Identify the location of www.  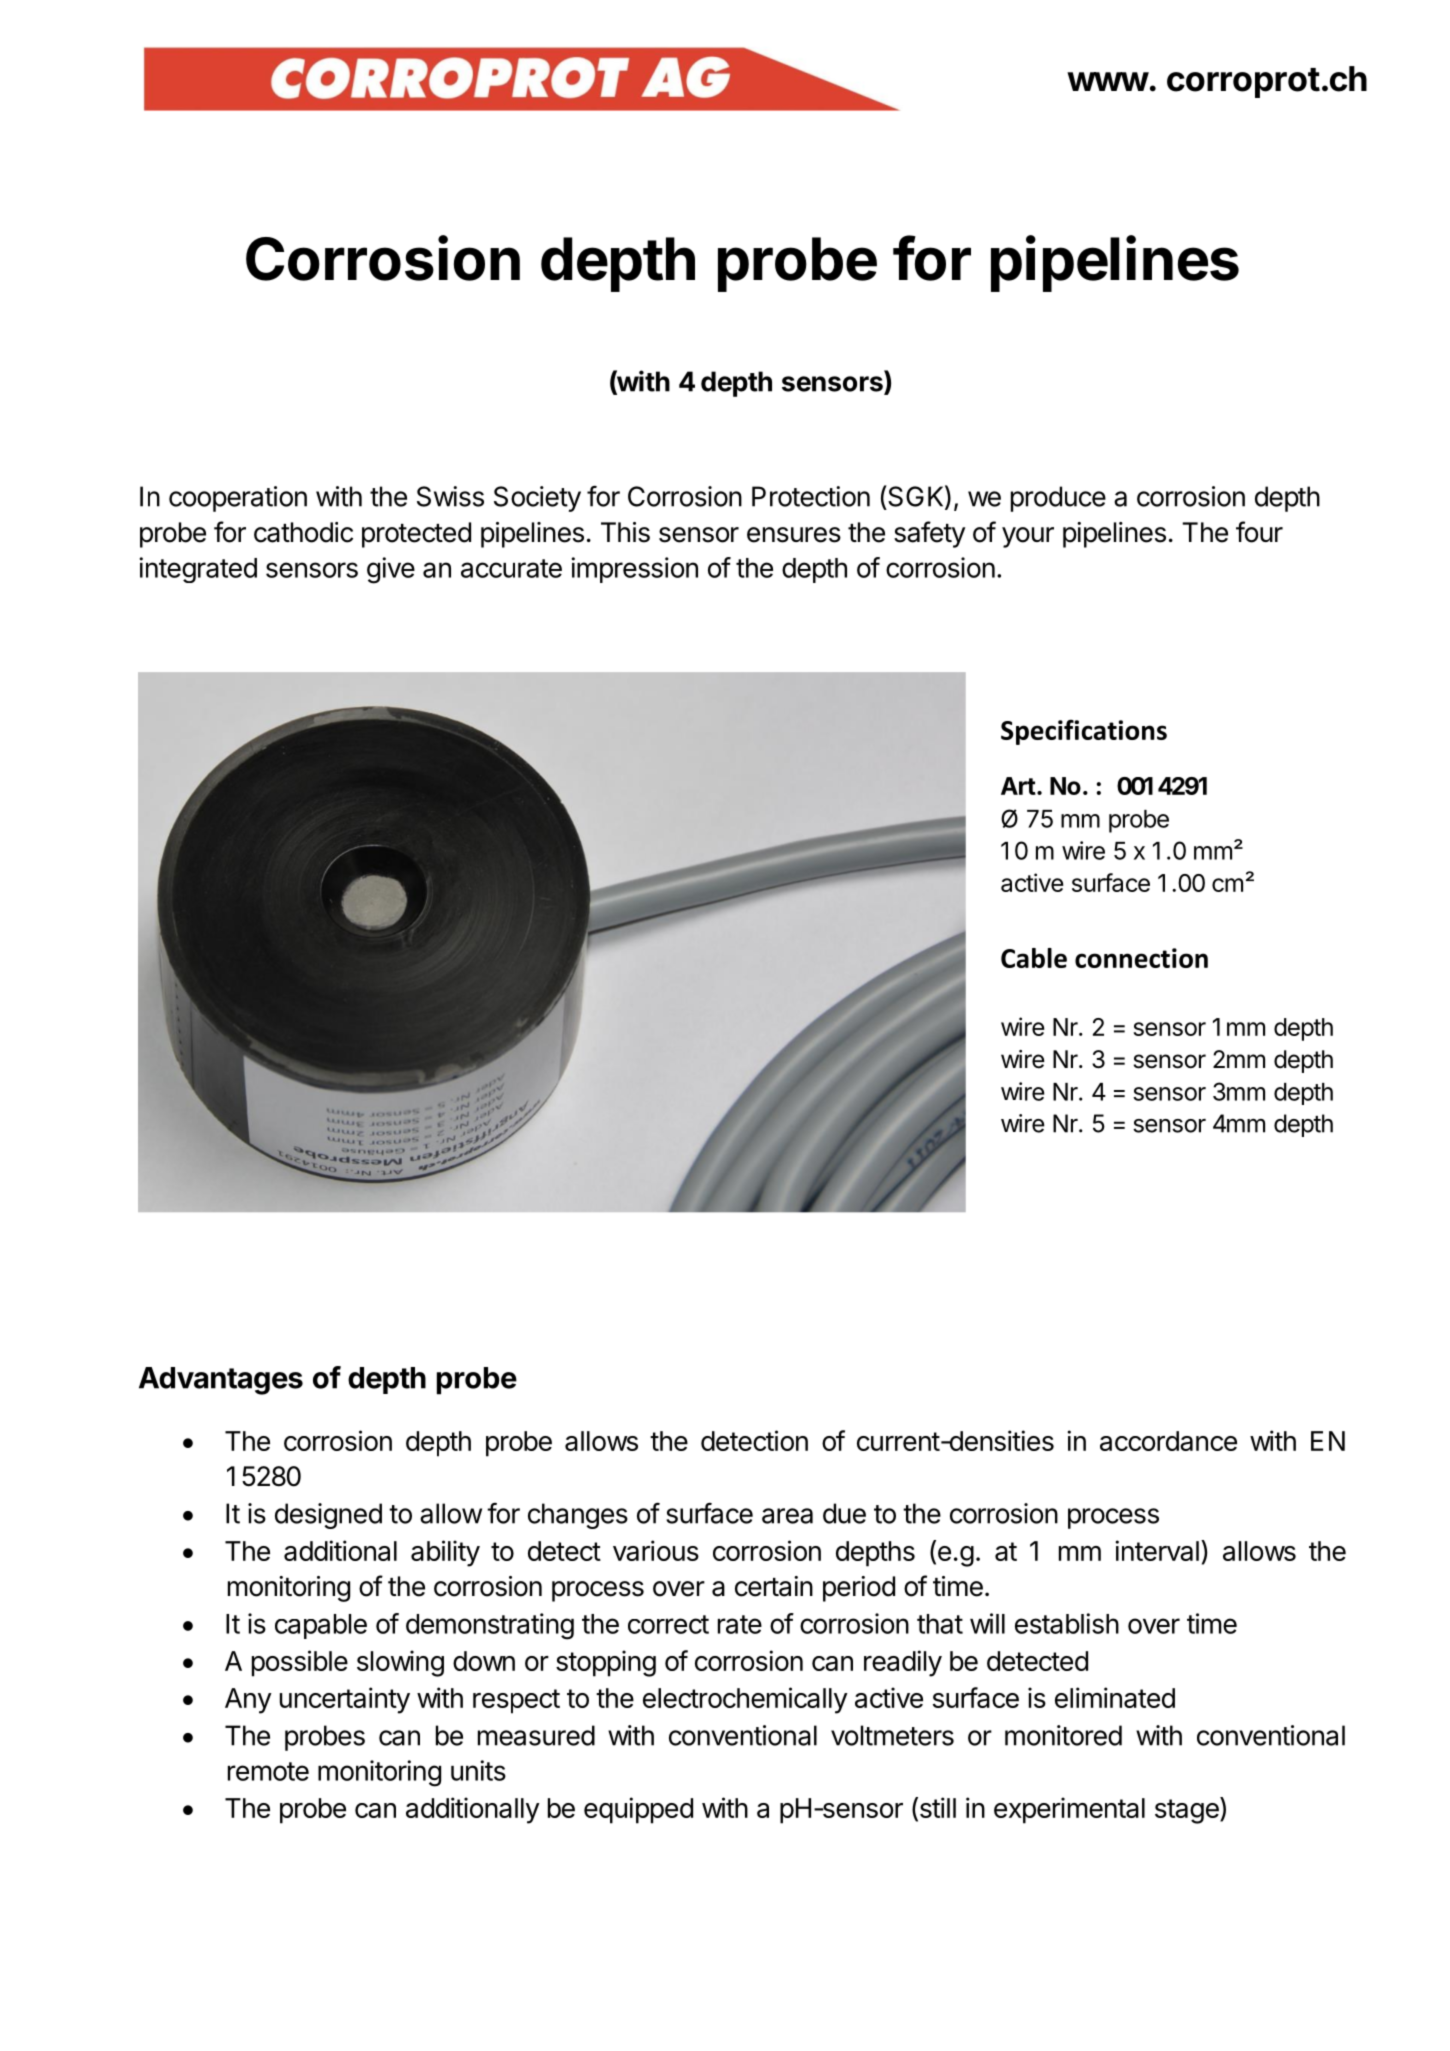
(1108, 81).
